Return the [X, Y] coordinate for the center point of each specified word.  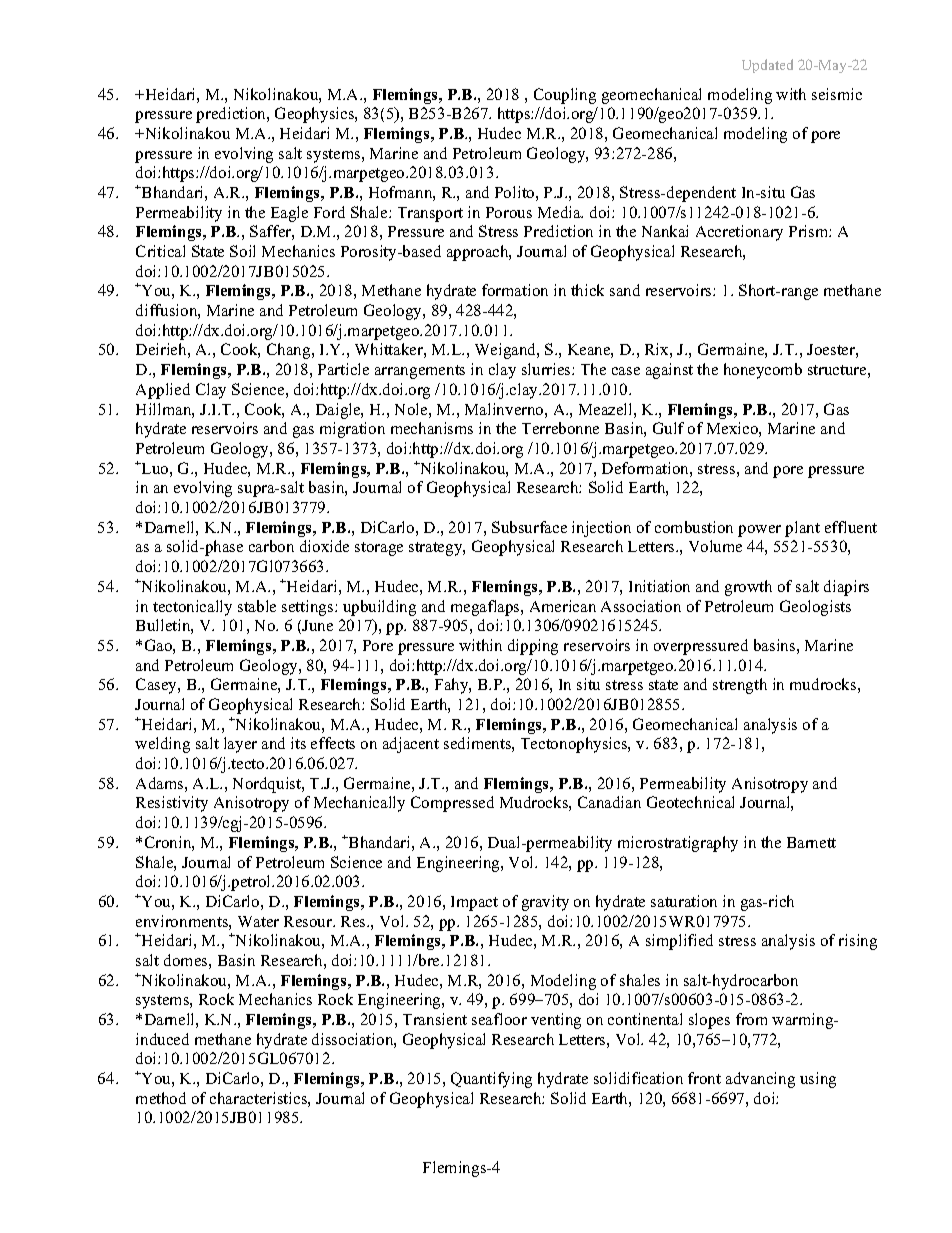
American [563, 606]
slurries [547, 369]
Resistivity [172, 804]
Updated [767, 66]
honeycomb [763, 371]
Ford [329, 212]
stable [257, 606]
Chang [290, 351]
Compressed [452, 804]
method [161, 1098]
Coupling [565, 96]
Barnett [811, 842]
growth [748, 588]
